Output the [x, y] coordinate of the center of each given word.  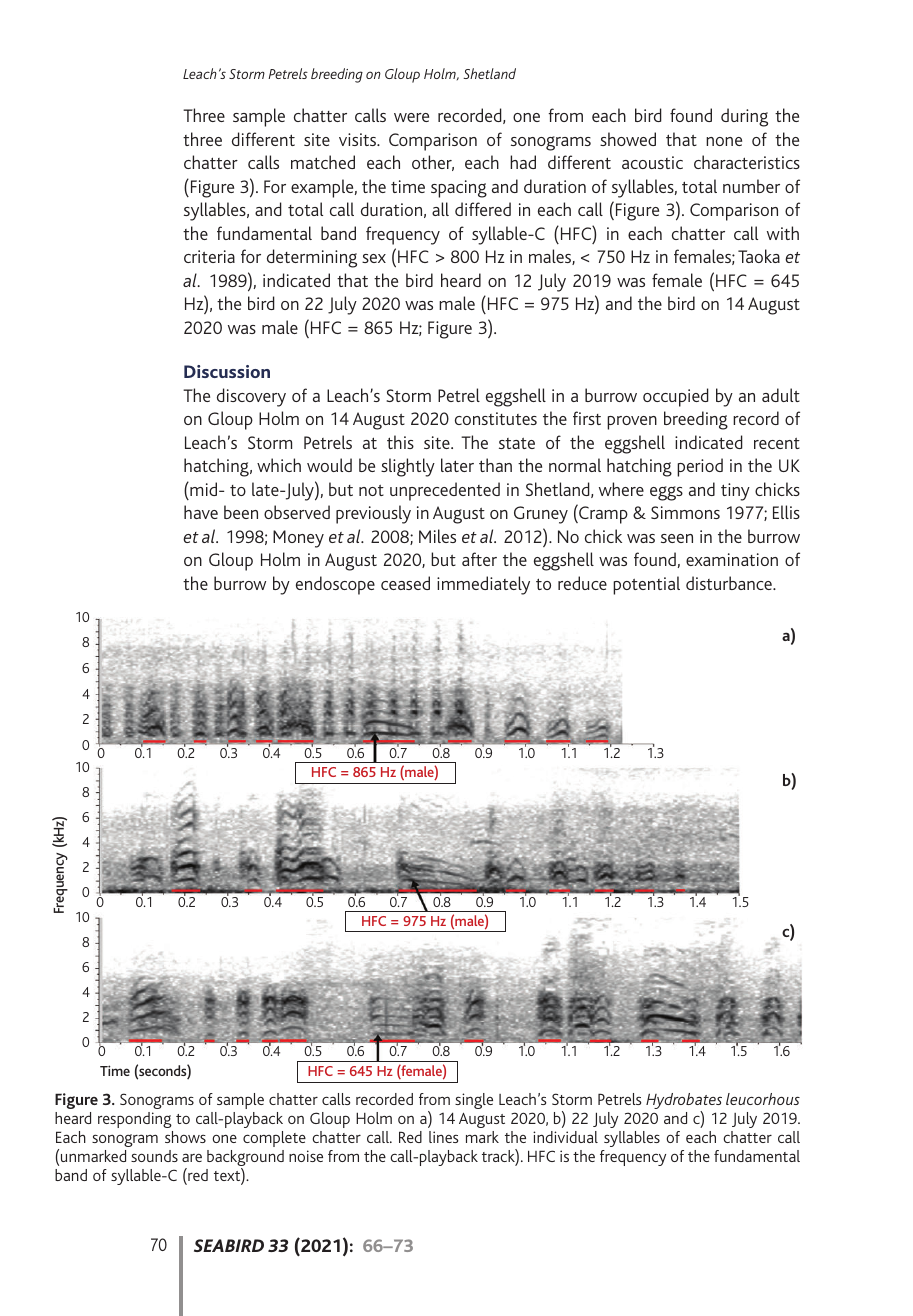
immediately [483, 585]
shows [185, 1137]
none [724, 141]
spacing [459, 189]
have [201, 512]
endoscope [335, 585]
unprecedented [445, 491]
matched [323, 162]
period [700, 467]
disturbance [730, 583]
